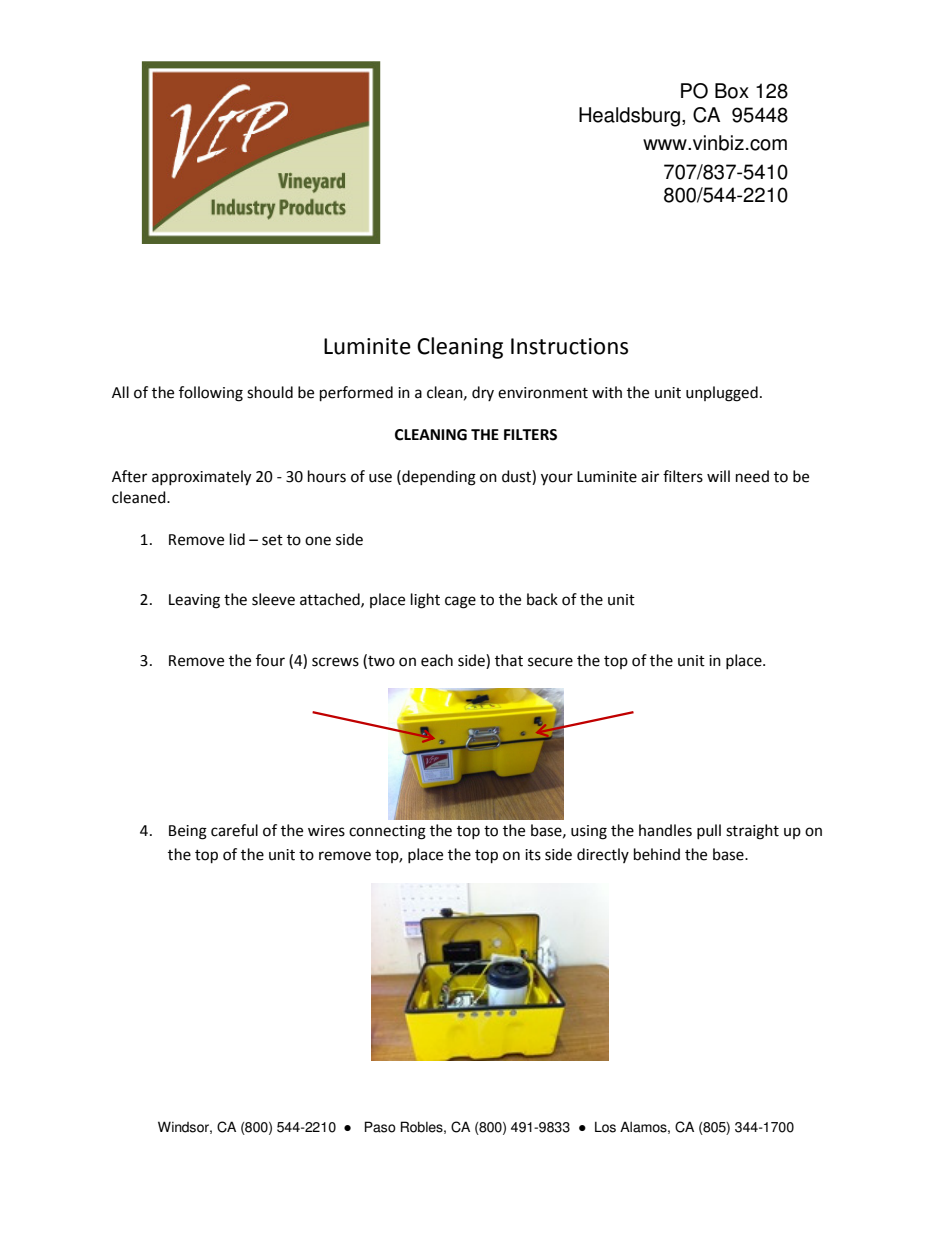 The image size is (952, 1233). Describe the element at coordinates (438, 478) in the screenshot. I see `depending` at that location.
